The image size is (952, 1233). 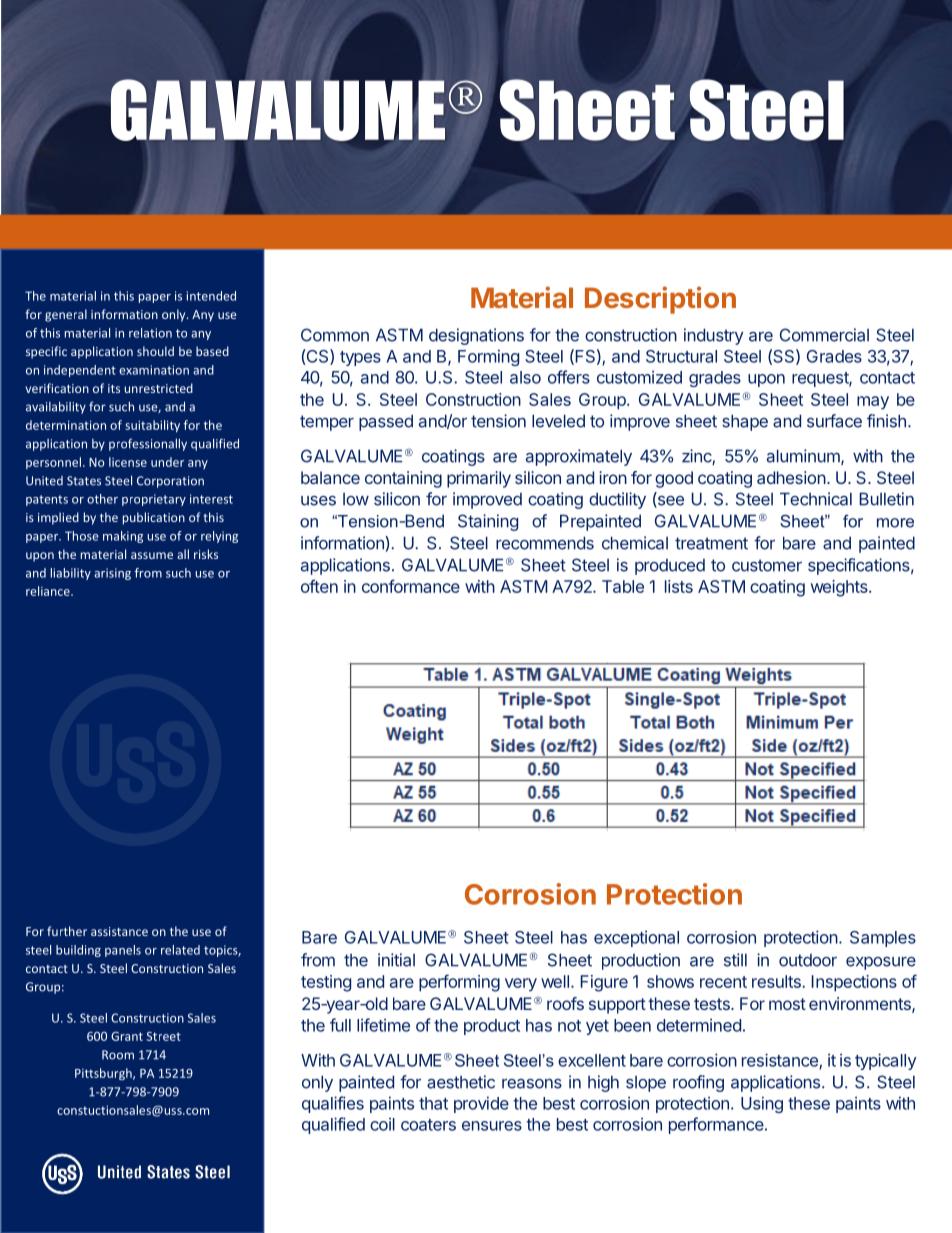 I want to click on provide, so click(x=481, y=1104).
